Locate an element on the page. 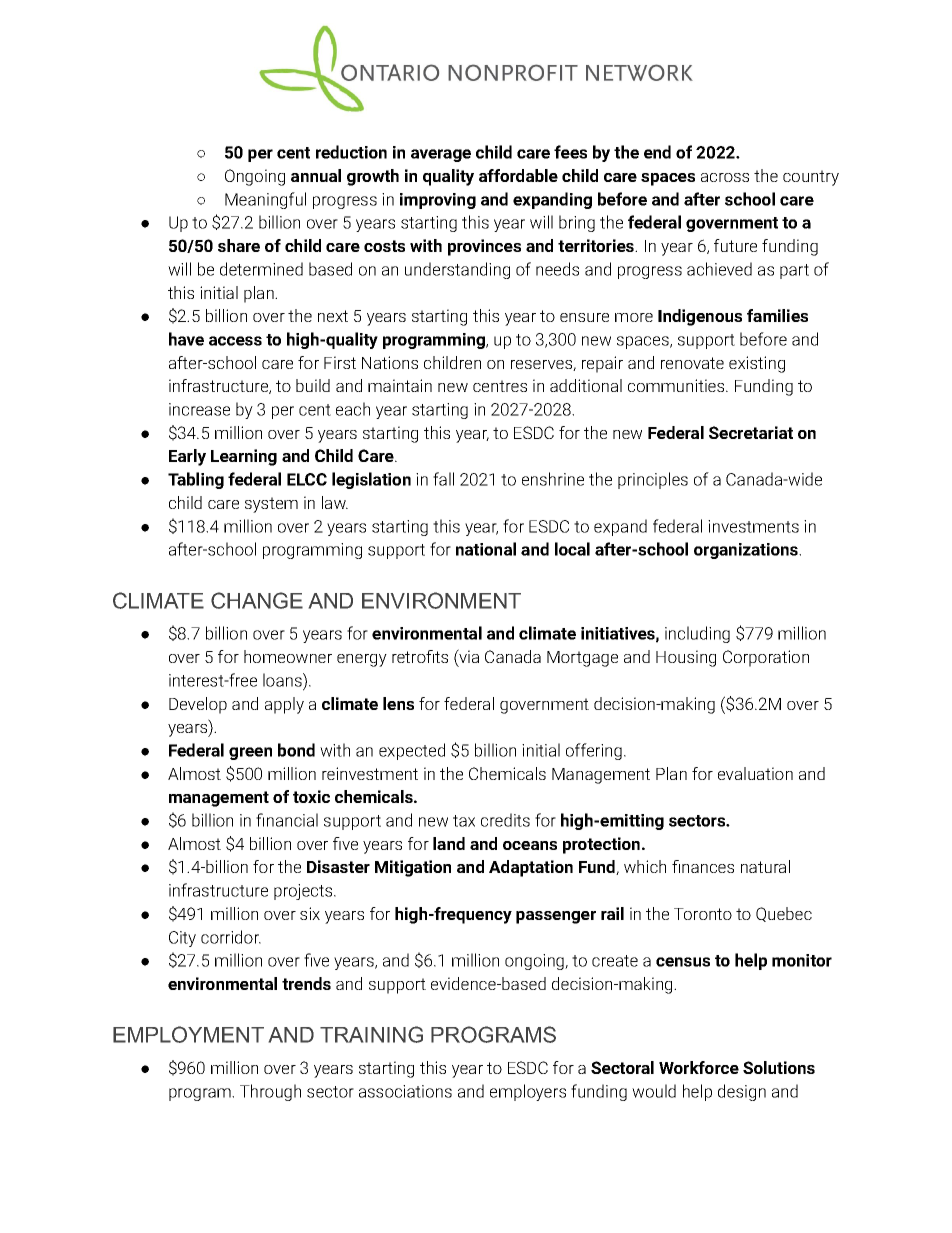  affordable is located at coordinates (518, 175).
